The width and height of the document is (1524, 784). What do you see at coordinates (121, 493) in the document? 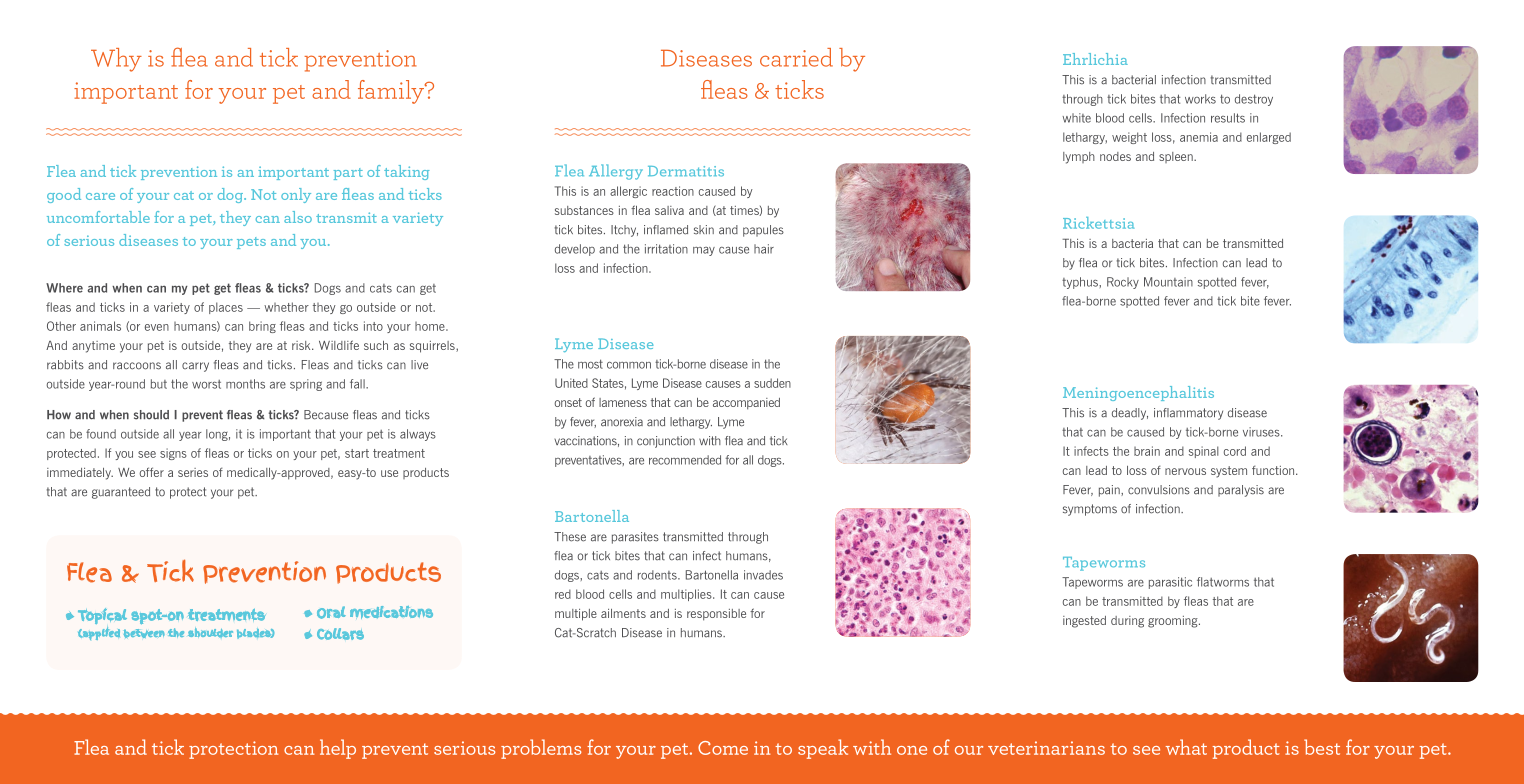
I see `guaranteed` at bounding box center [121, 493].
